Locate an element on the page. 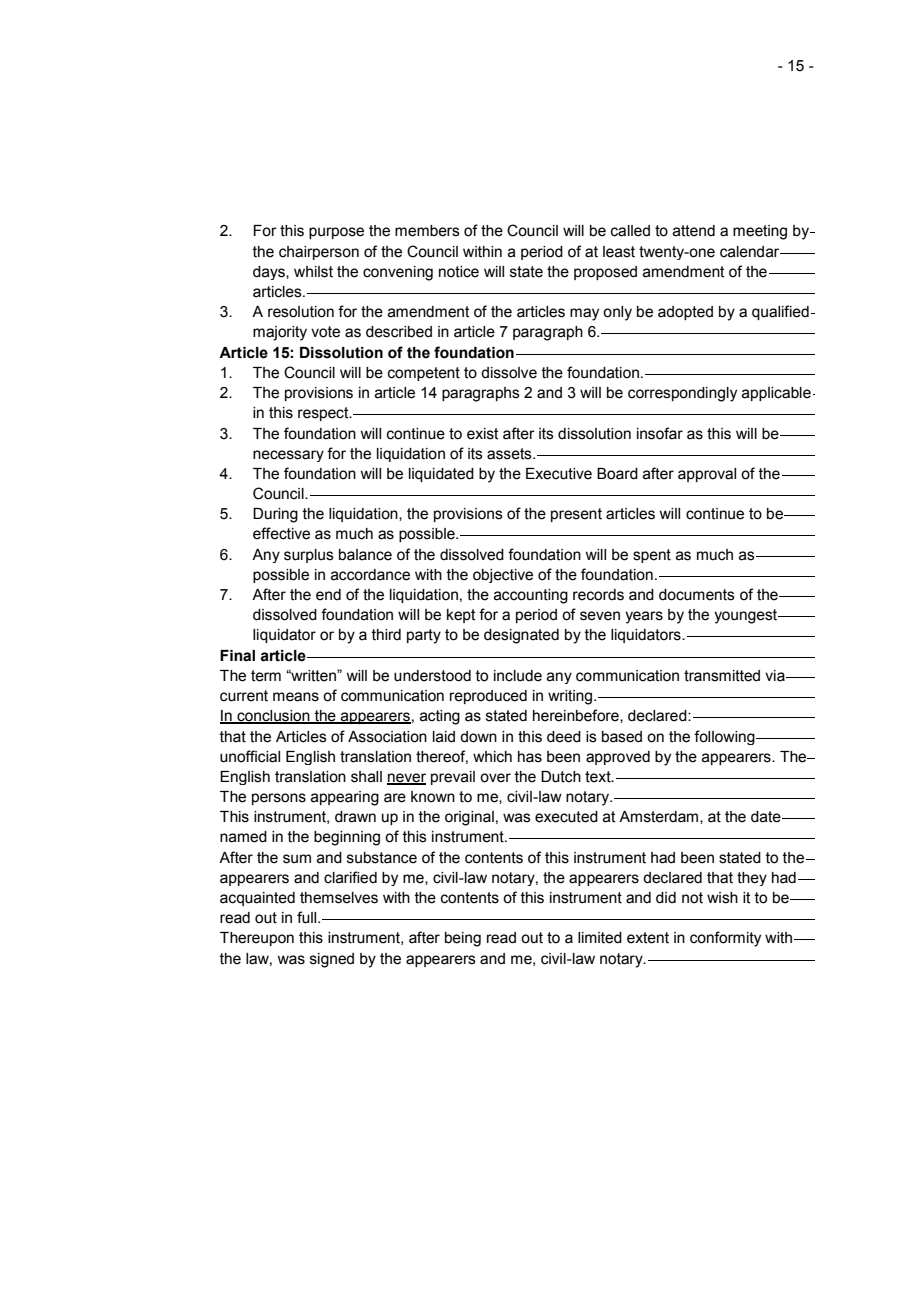 This image has height=1308, width=924. surplus is located at coordinates (309, 556).
